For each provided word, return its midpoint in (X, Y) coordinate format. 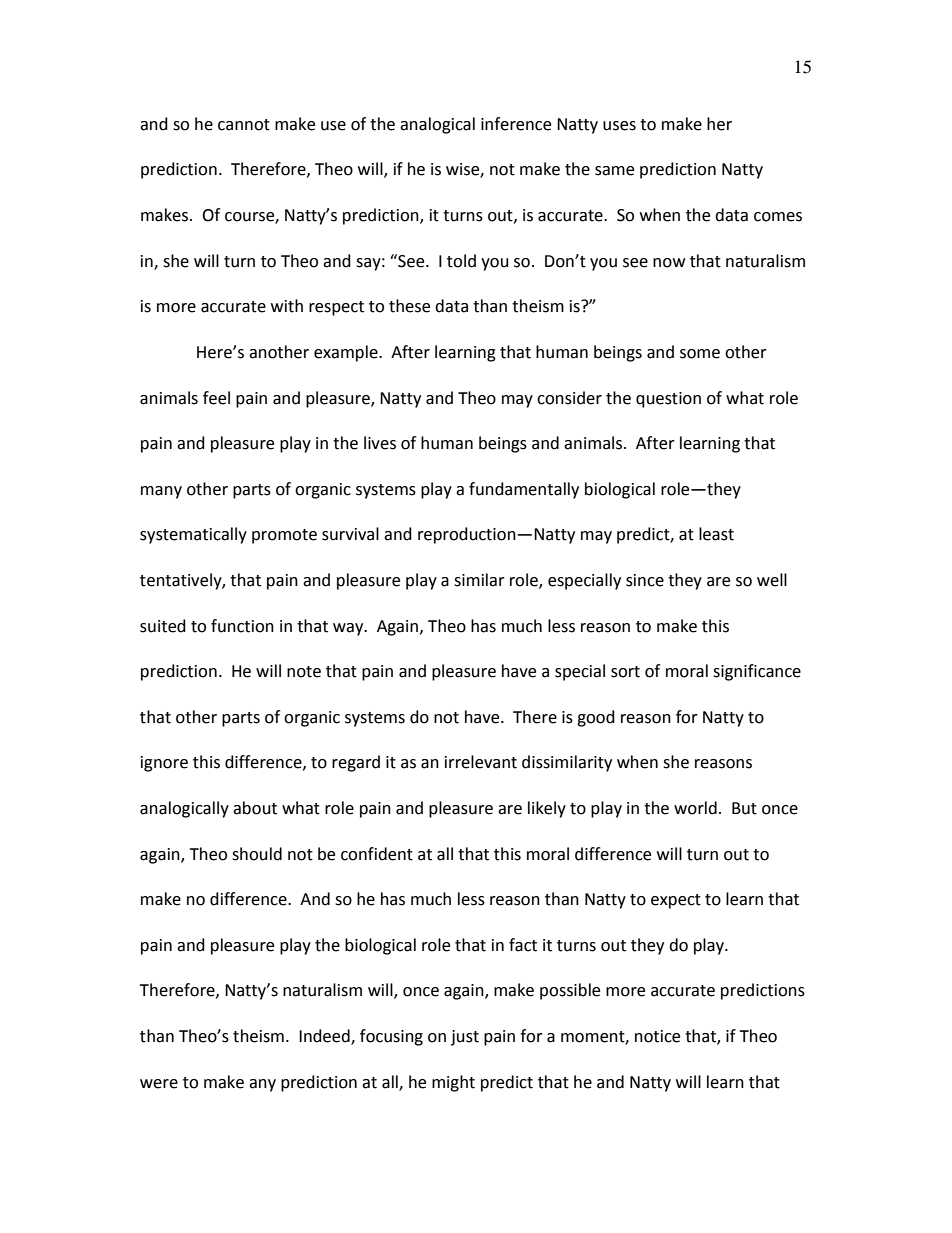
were (159, 1084)
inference (516, 124)
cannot (244, 125)
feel (216, 398)
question (668, 400)
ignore (164, 764)
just (465, 1038)
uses (619, 126)
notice (657, 1036)
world (695, 808)
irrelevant (481, 762)
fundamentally (524, 490)
